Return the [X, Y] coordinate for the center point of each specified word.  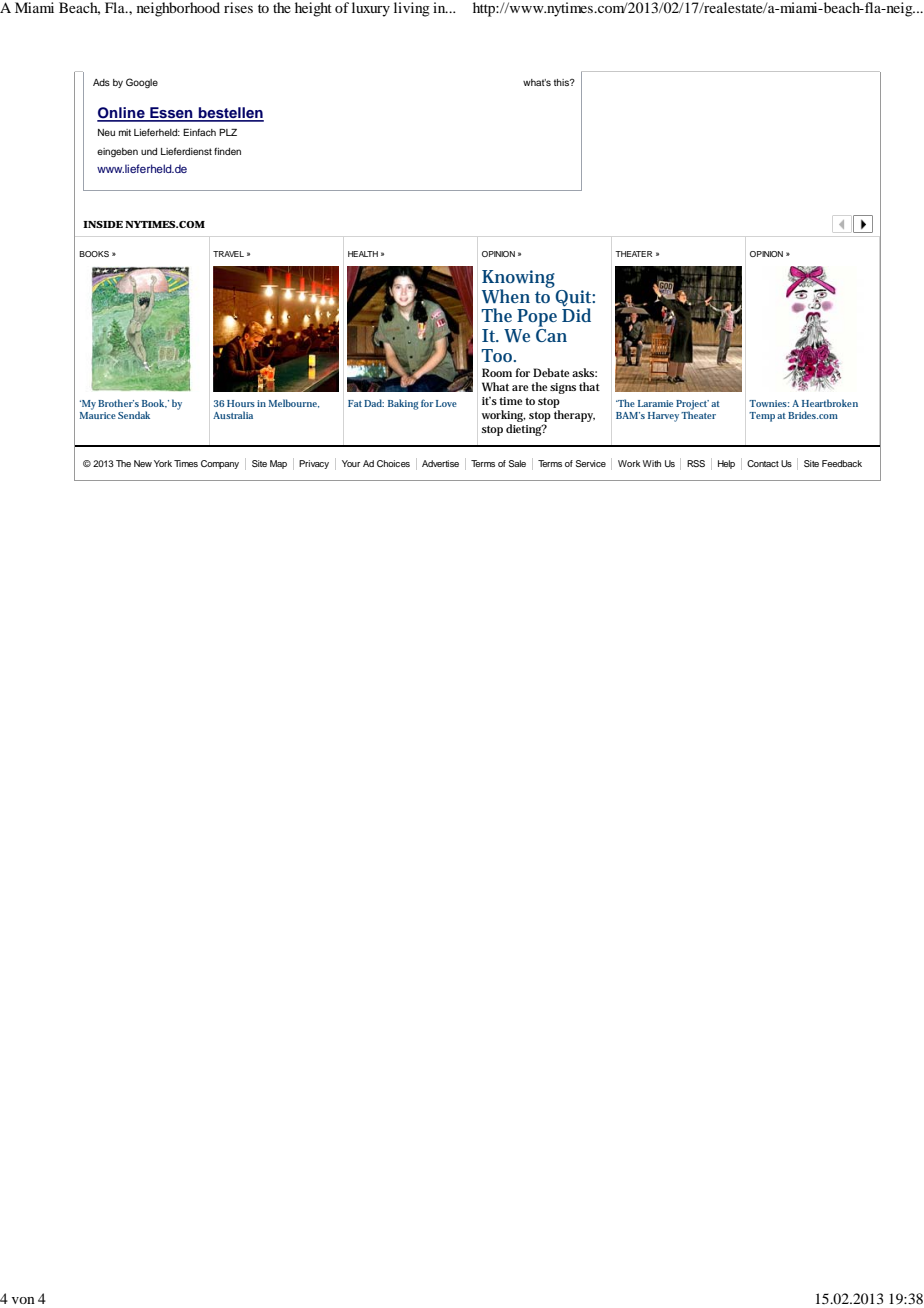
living [412, 9]
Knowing [518, 280]
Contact [763, 463]
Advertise [440, 463]
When [506, 296]
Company [220, 464]
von [23, 1300]
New [143, 463]
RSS [696, 463]
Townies [769, 403]
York [163, 463]
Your [351, 463]
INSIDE [103, 224]
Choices [393, 463]
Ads [101, 82]
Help [726, 464]
